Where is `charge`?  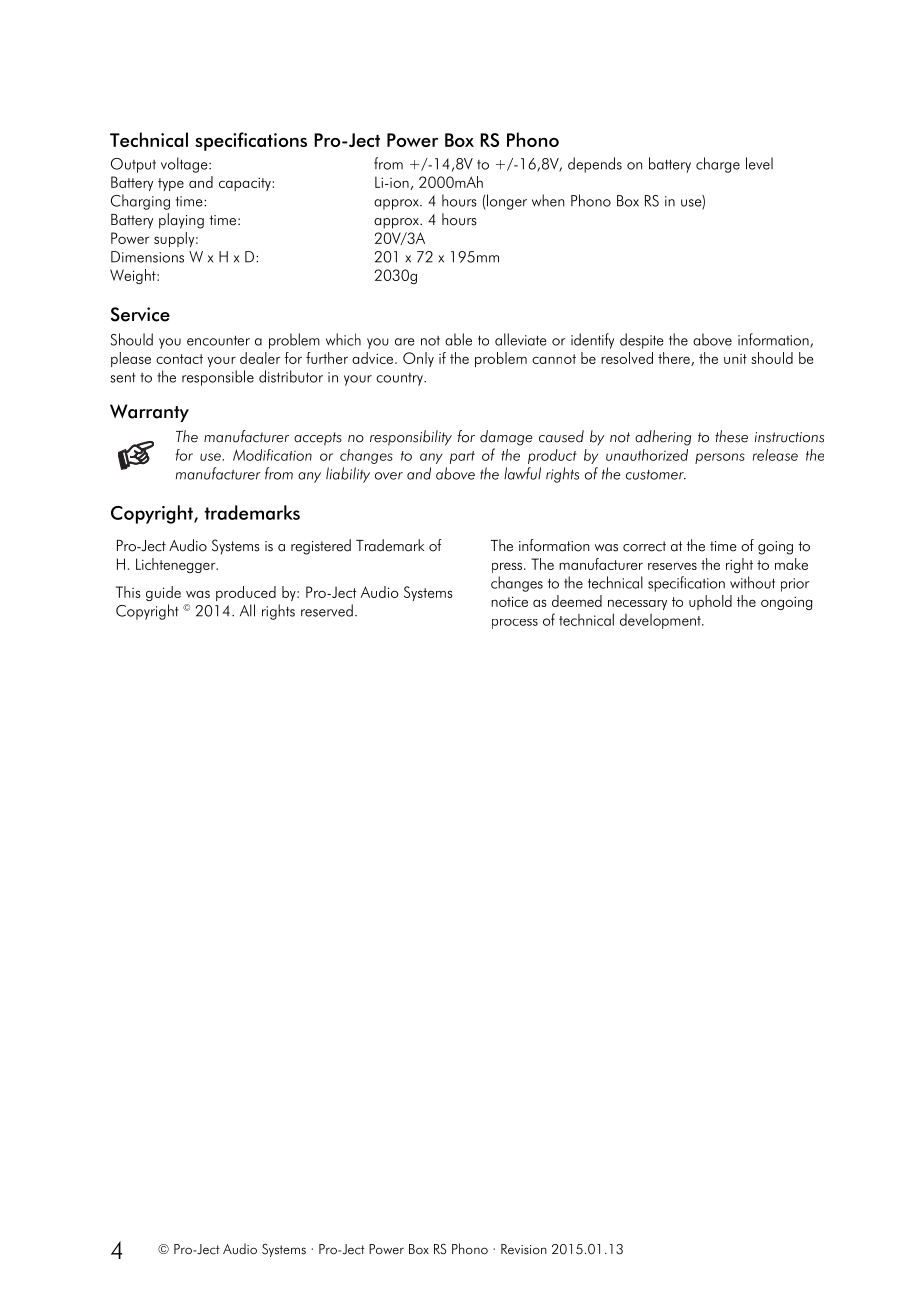 charge is located at coordinates (718, 165).
